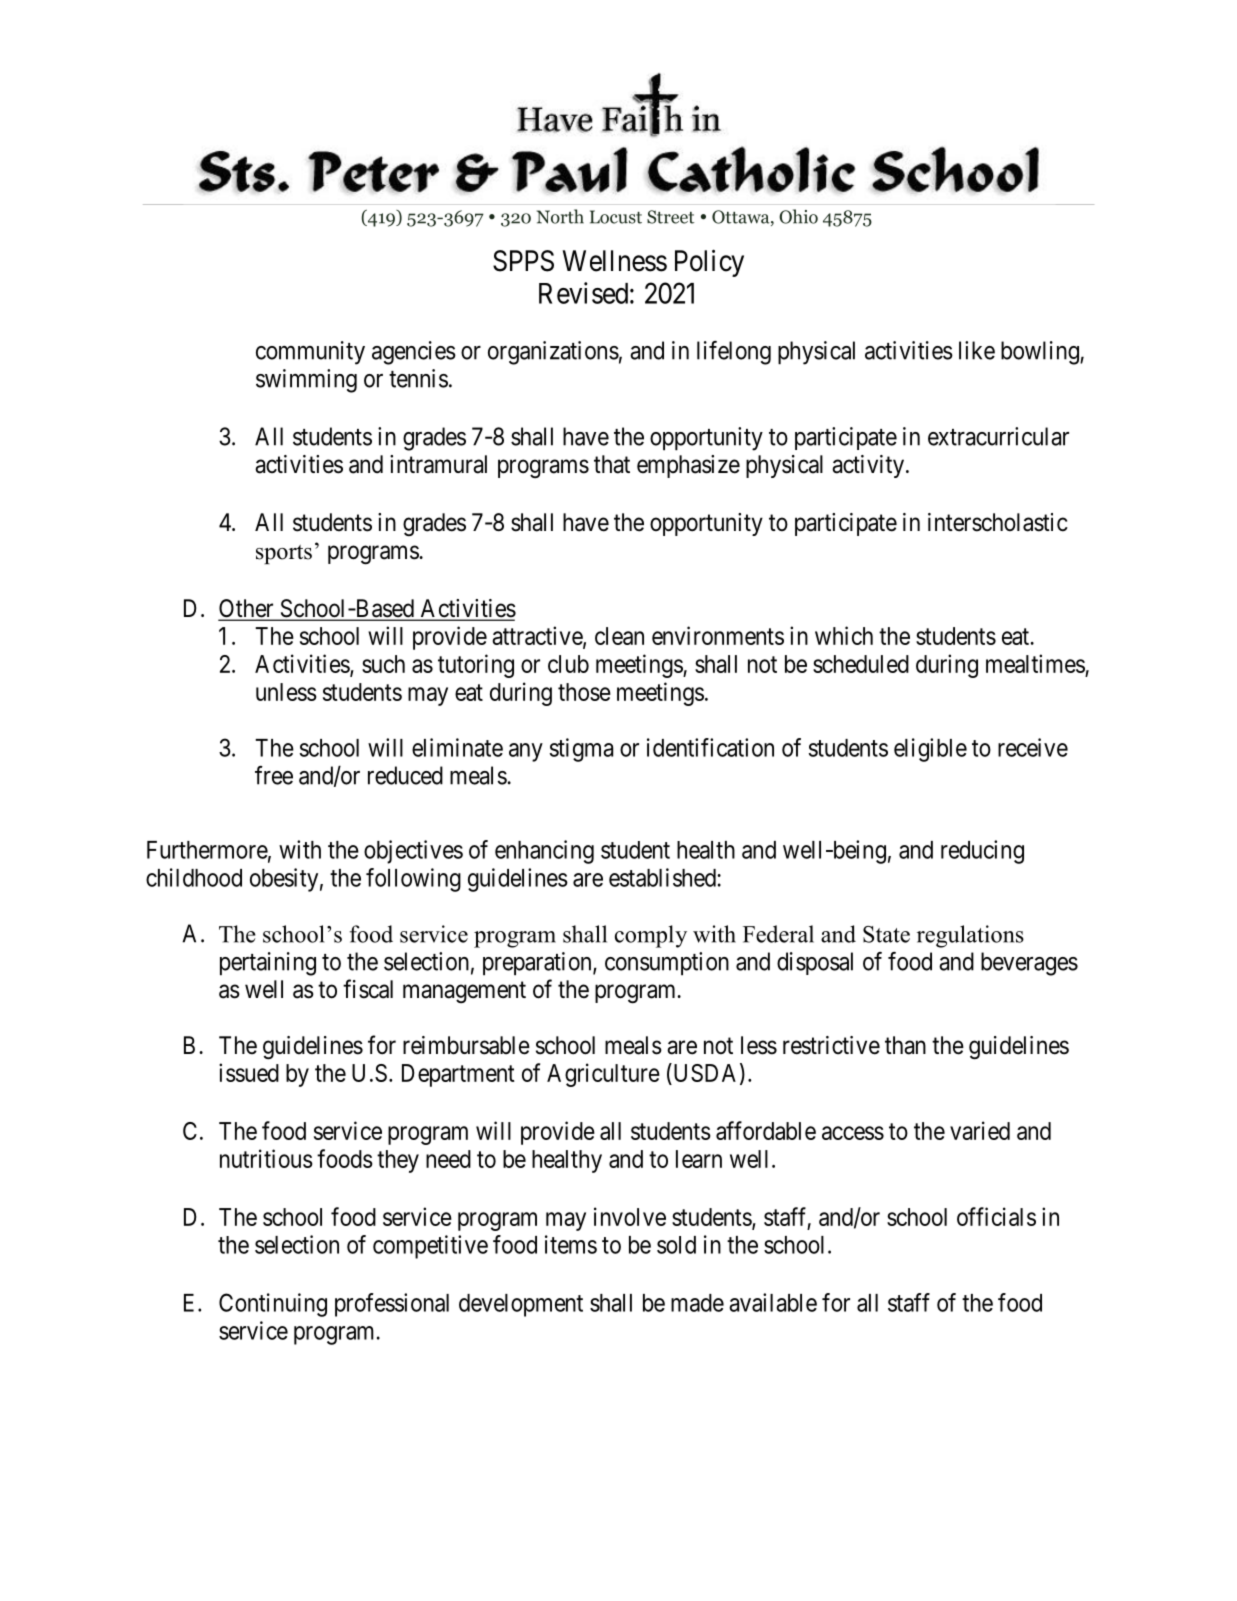  Describe the element at coordinates (368, 989) in the screenshot. I see `fiscal` at that location.
